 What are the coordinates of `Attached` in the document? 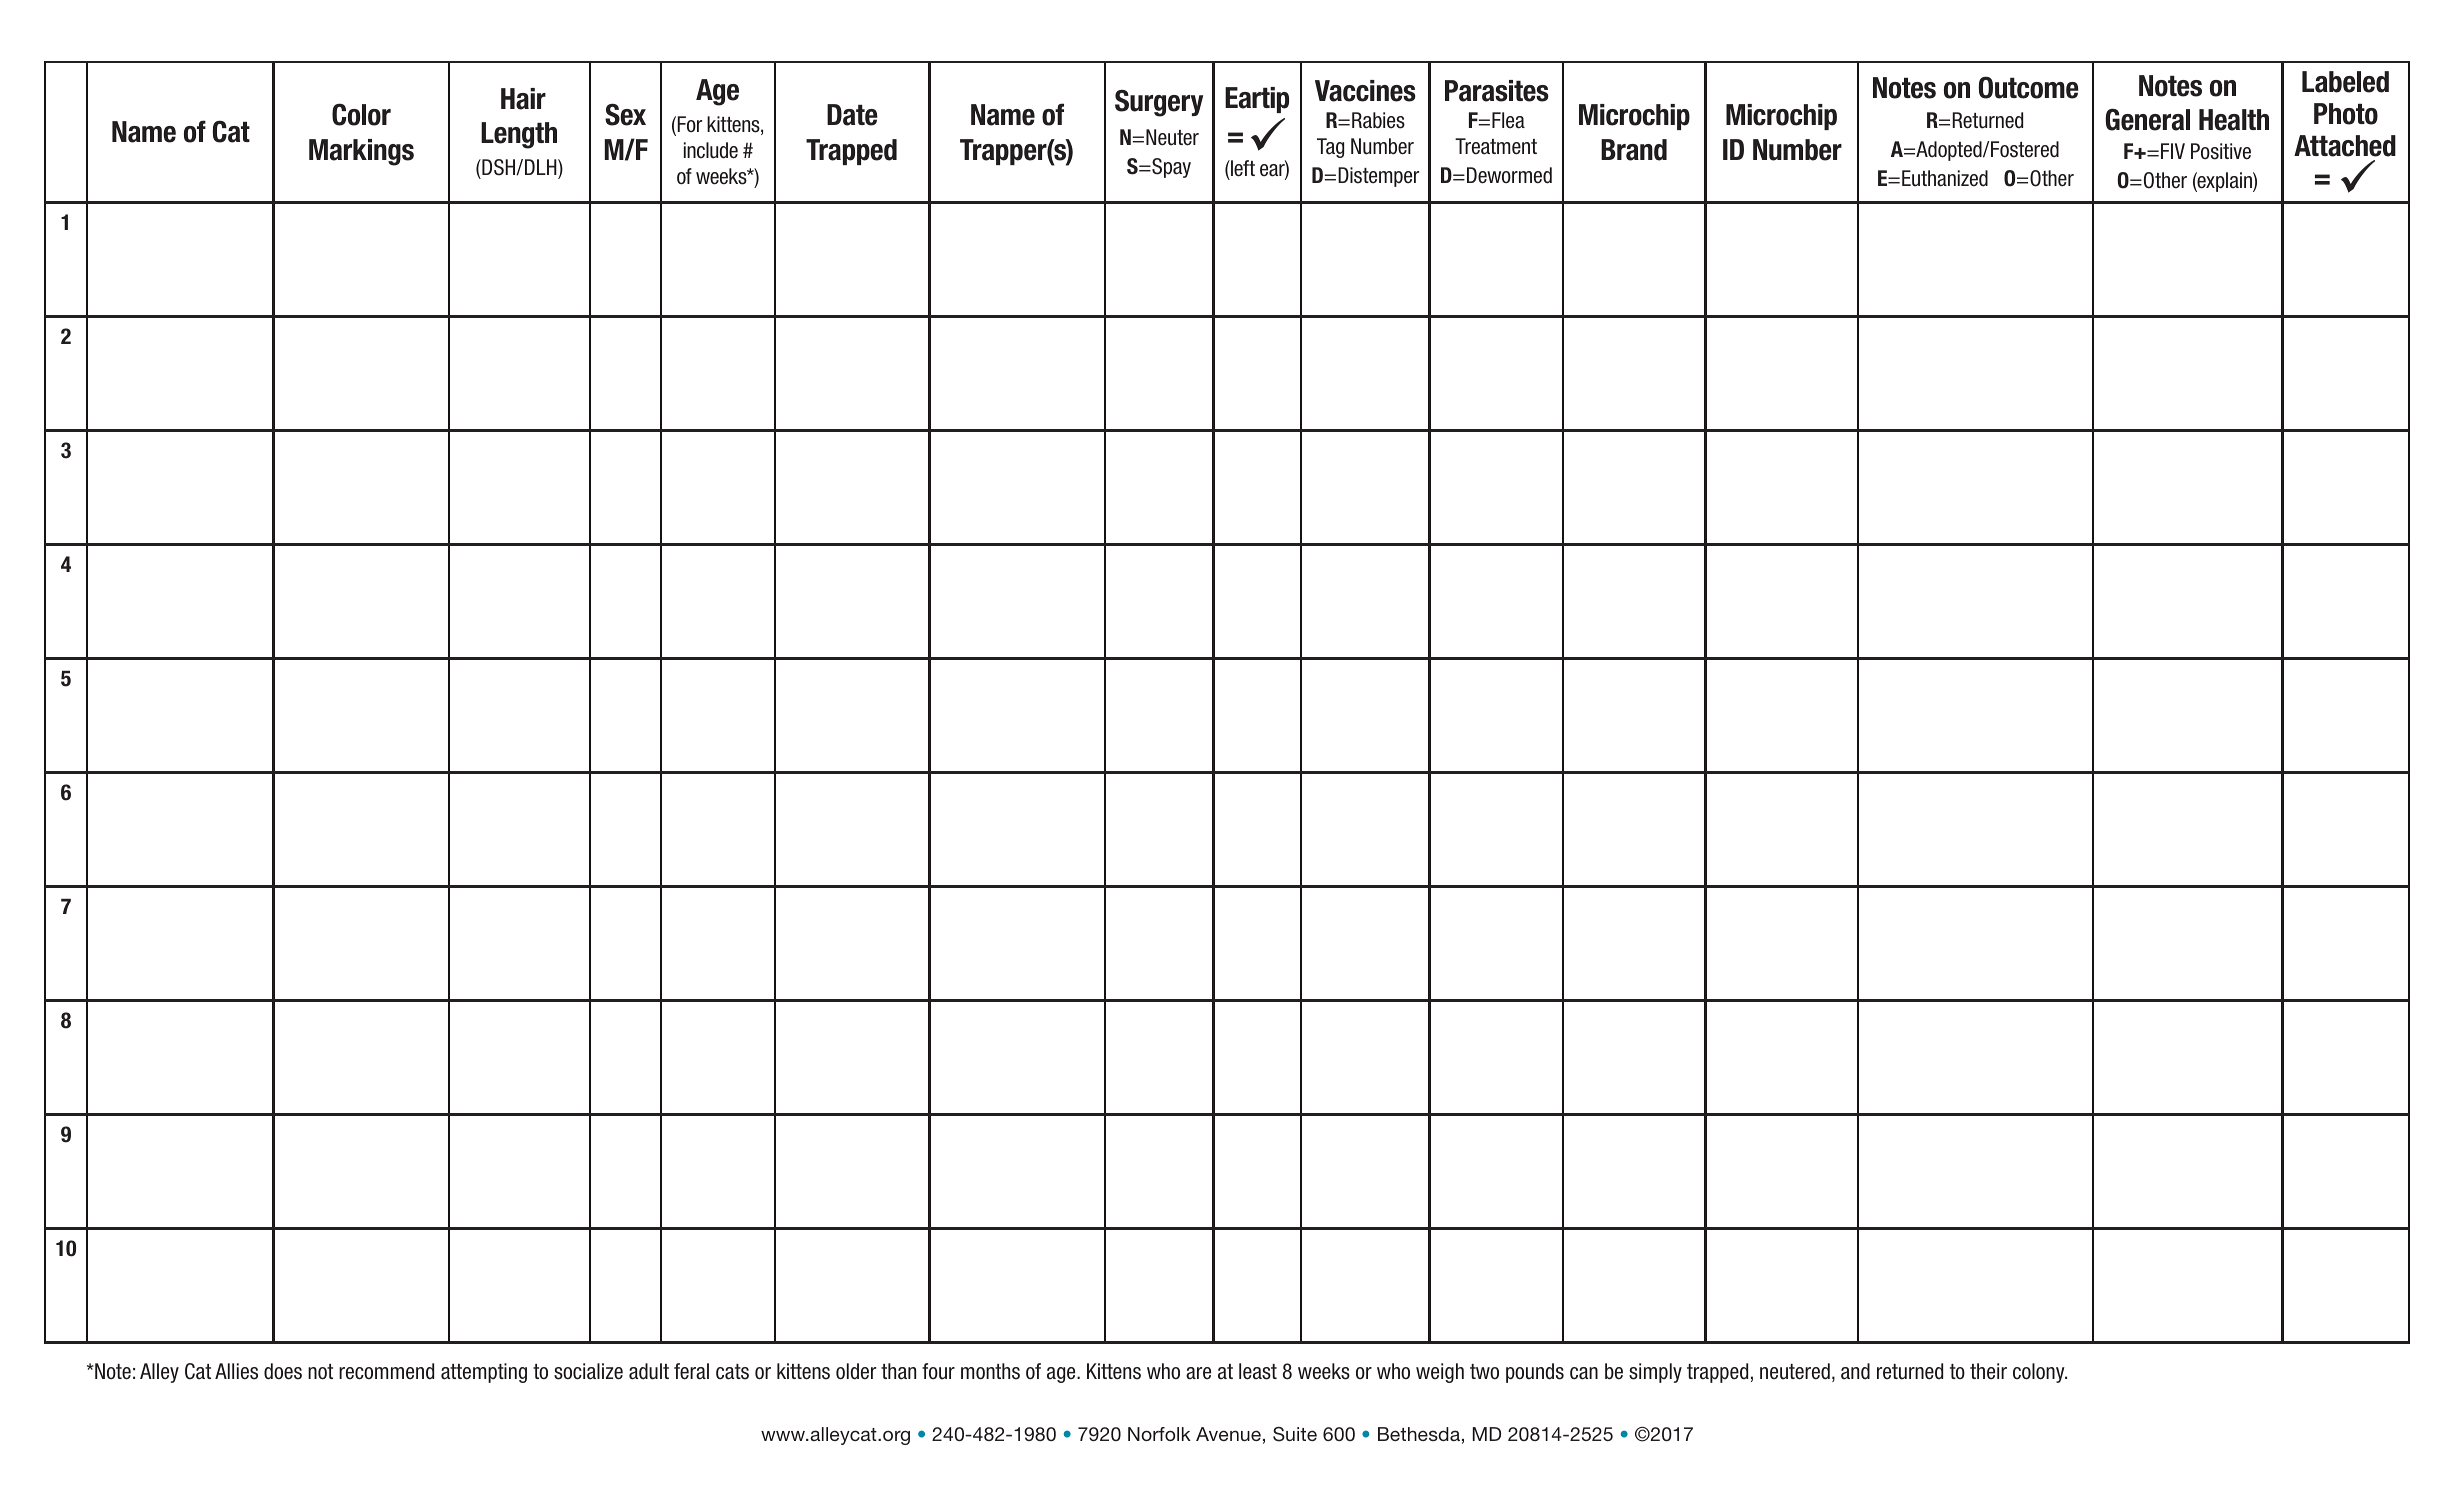 It's located at (2345, 146).
